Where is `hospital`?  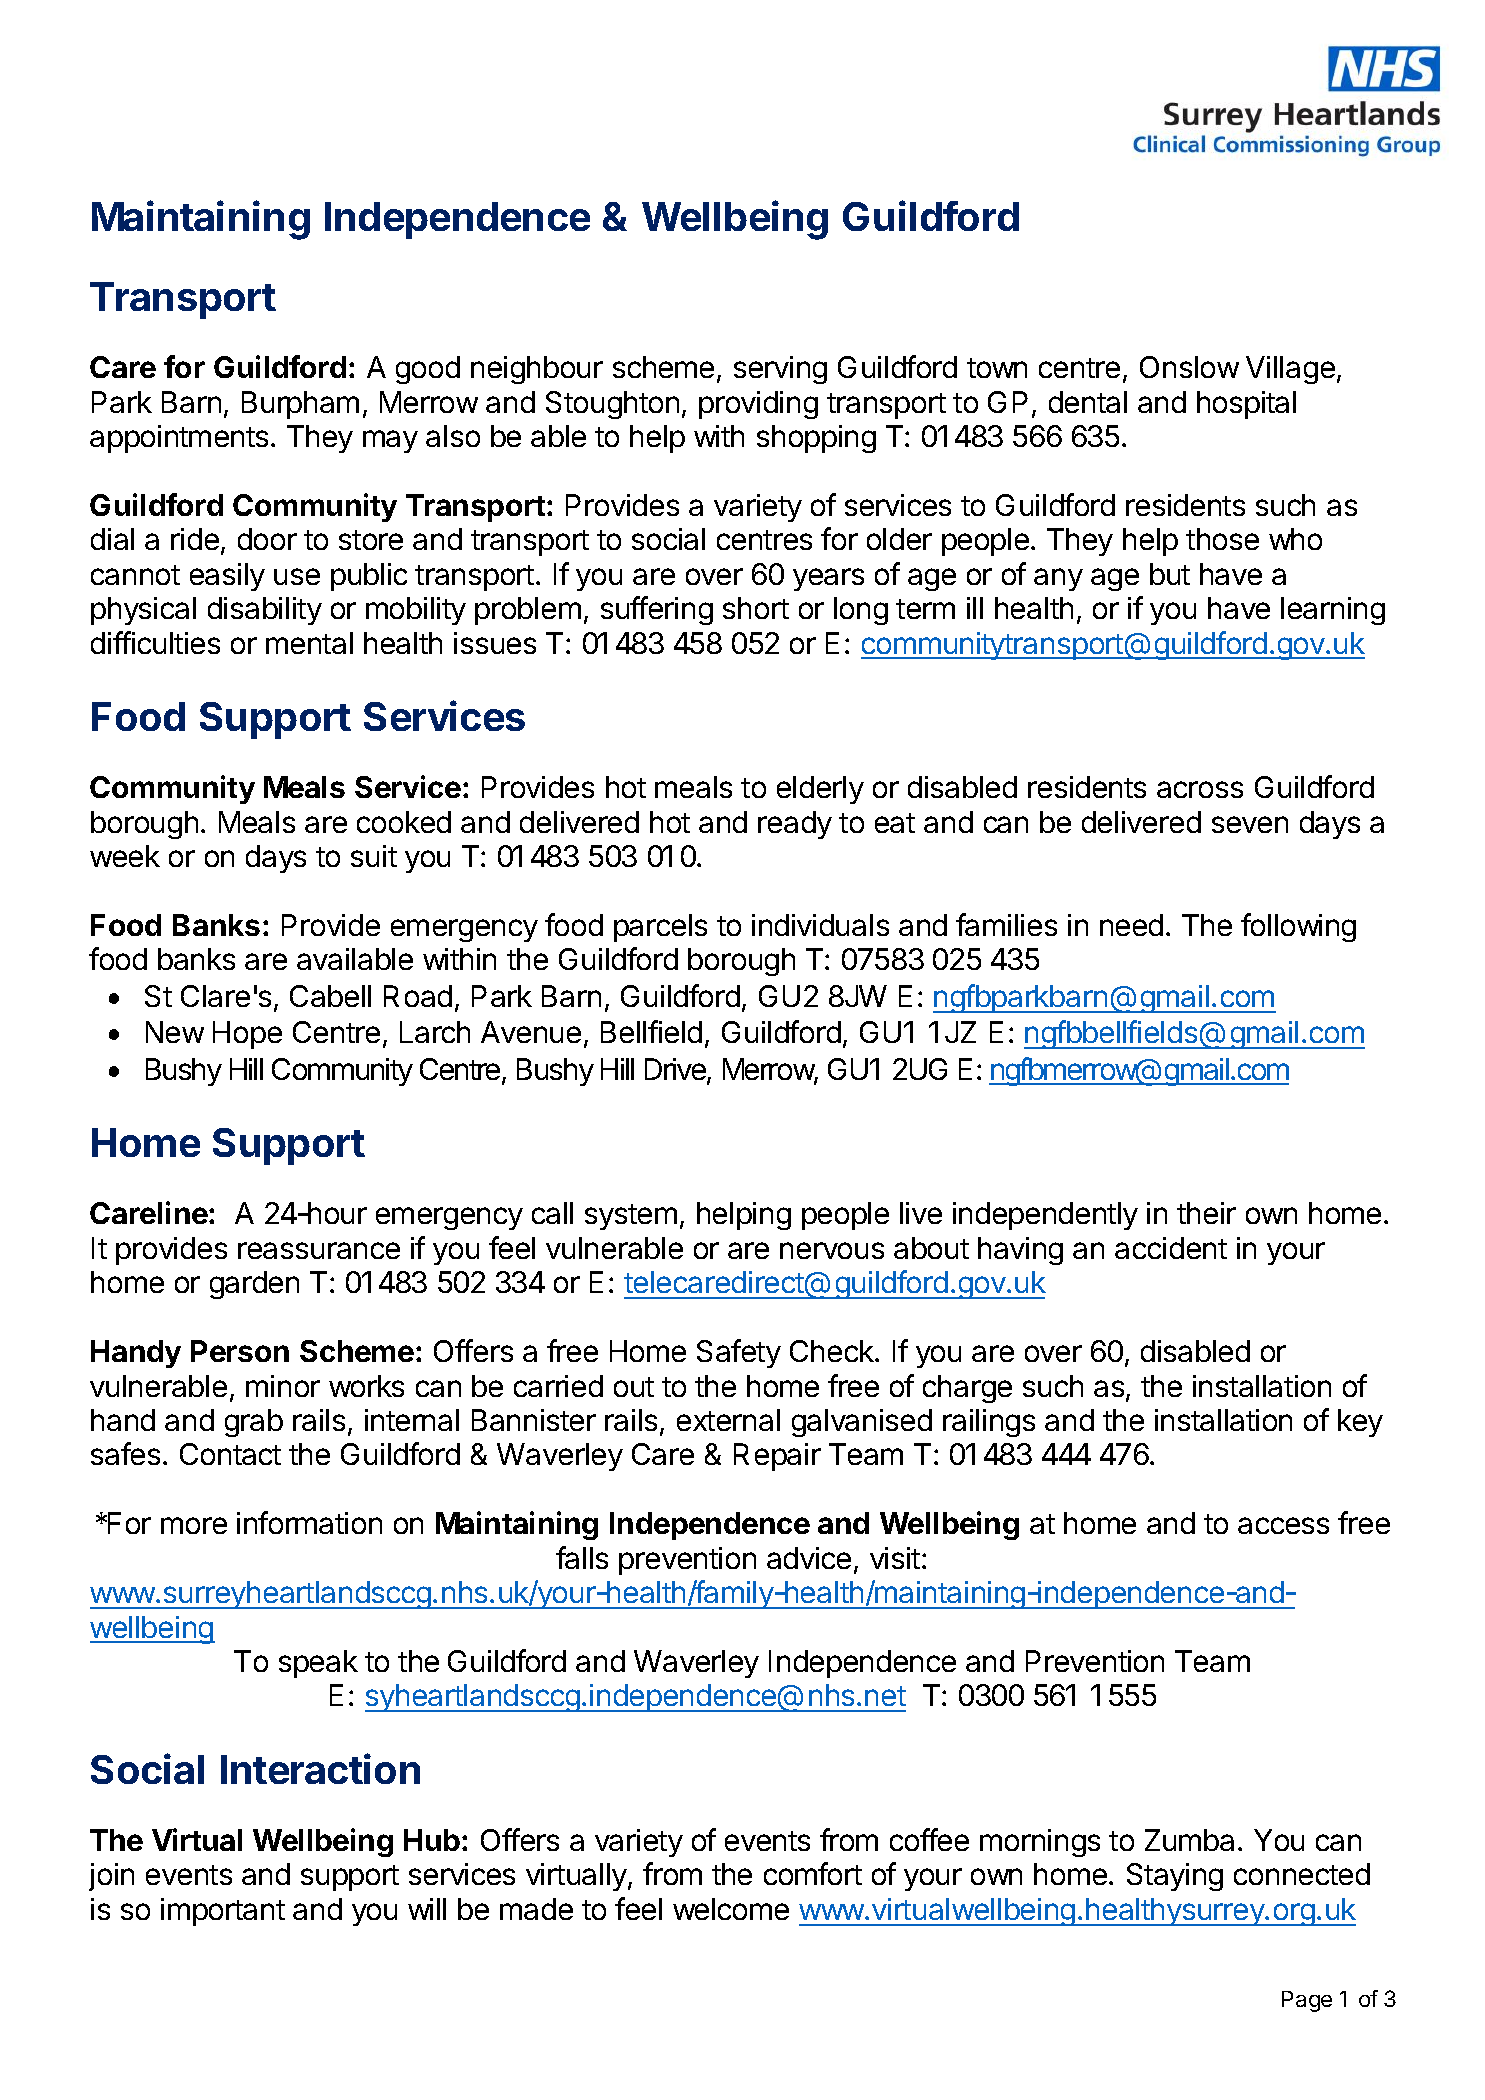 hospital is located at coordinates (1246, 405).
